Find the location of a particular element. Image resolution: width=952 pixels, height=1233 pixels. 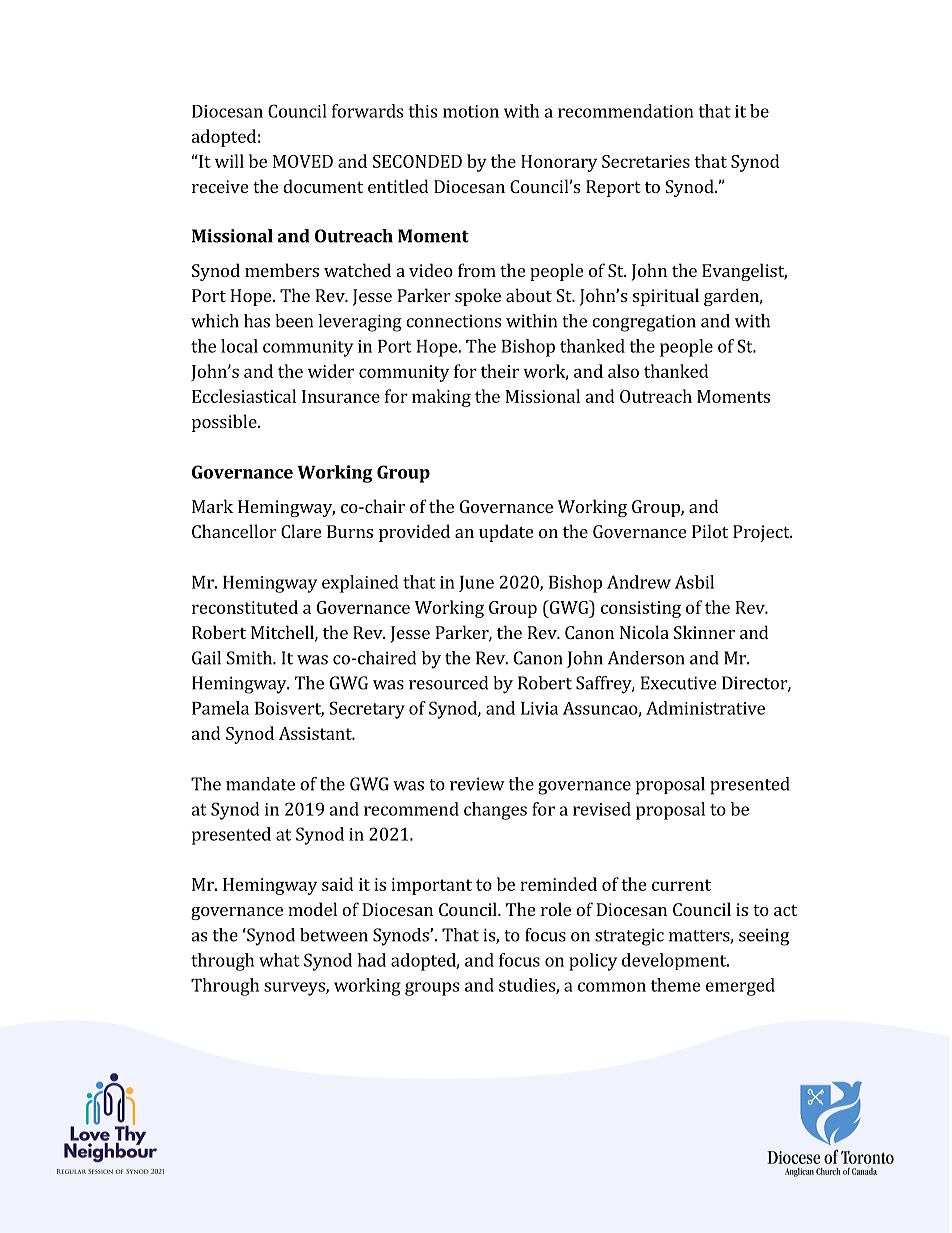

Secretaries is located at coordinates (646, 161).
